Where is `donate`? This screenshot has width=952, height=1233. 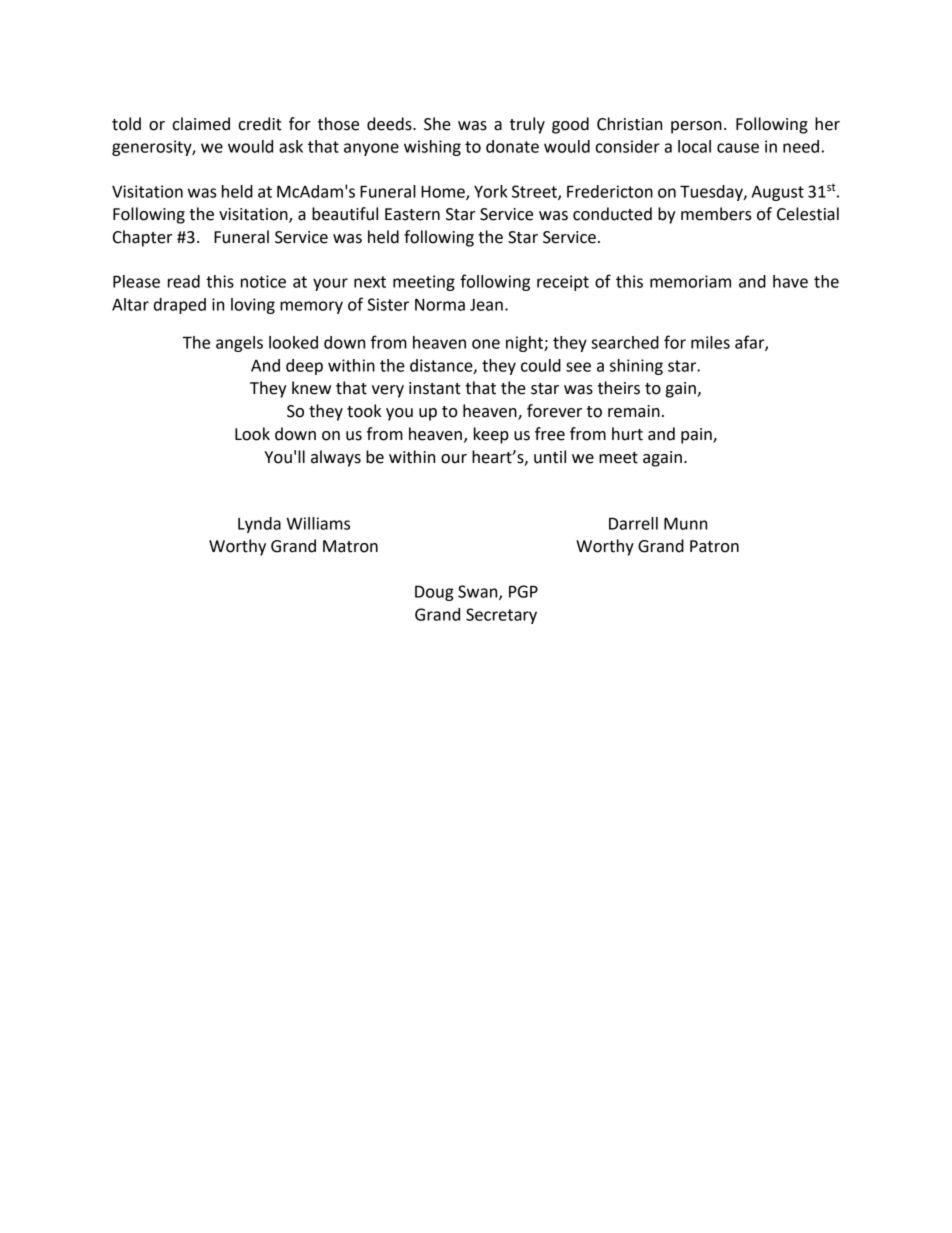
donate is located at coordinates (512, 146).
